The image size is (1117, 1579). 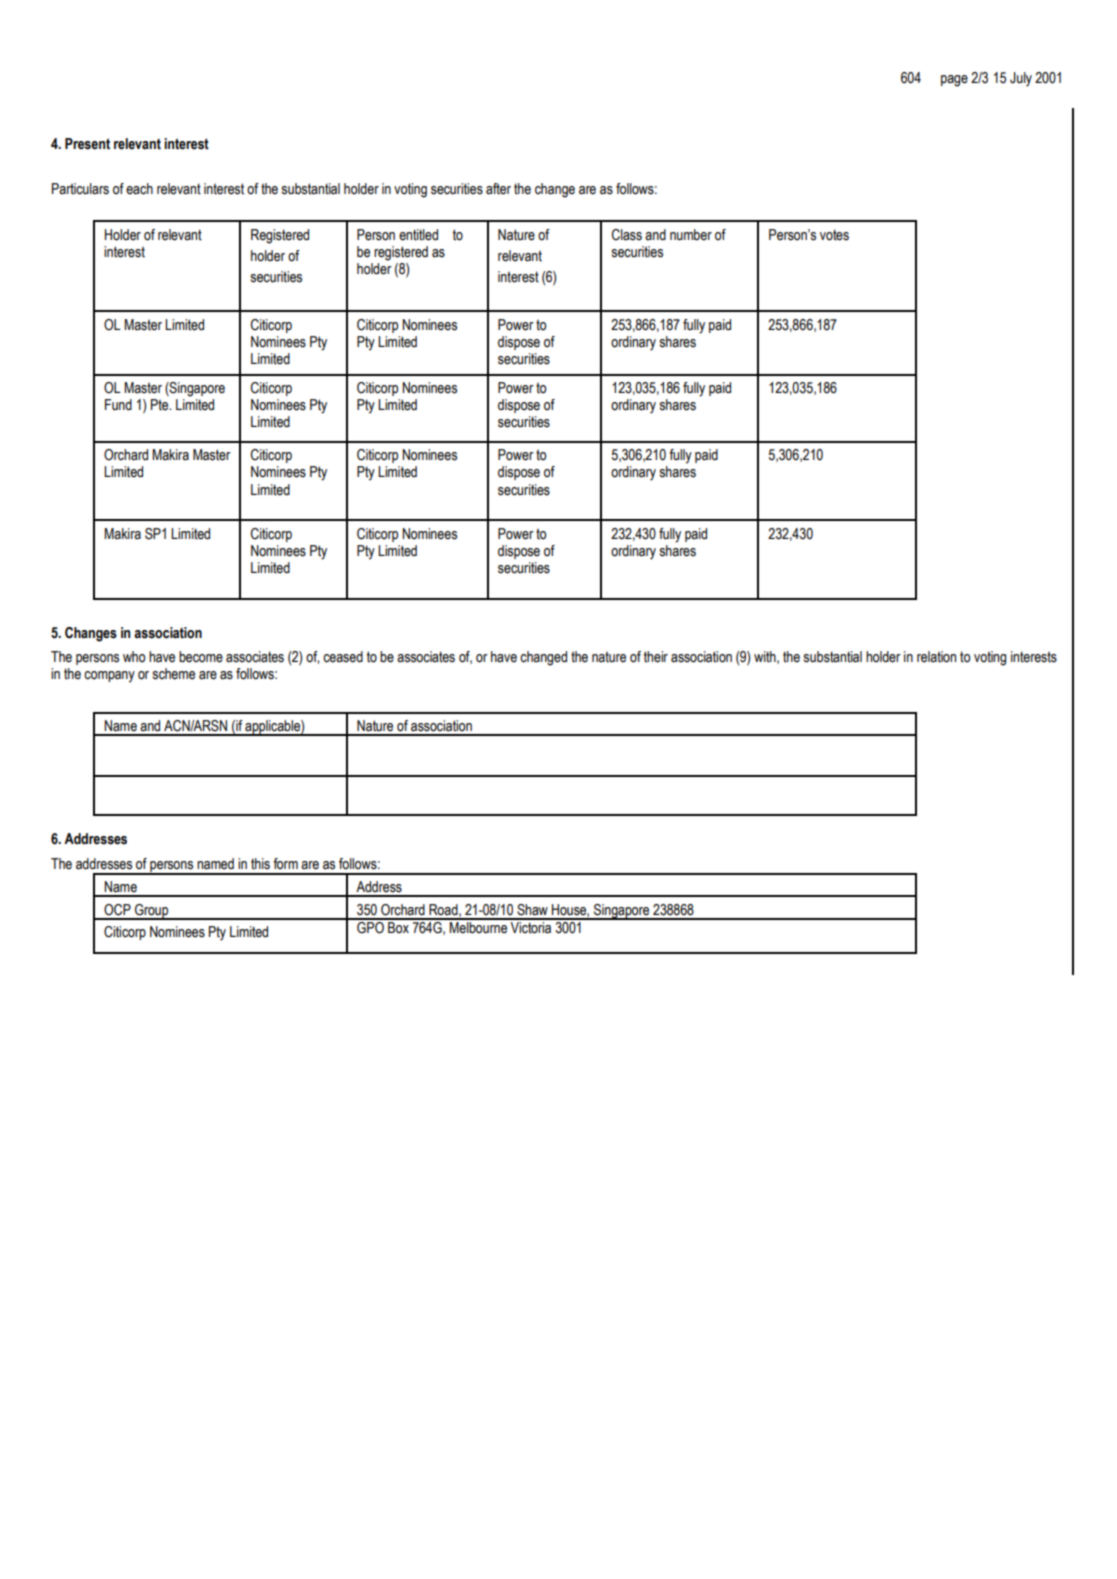 I want to click on after, so click(x=498, y=189).
